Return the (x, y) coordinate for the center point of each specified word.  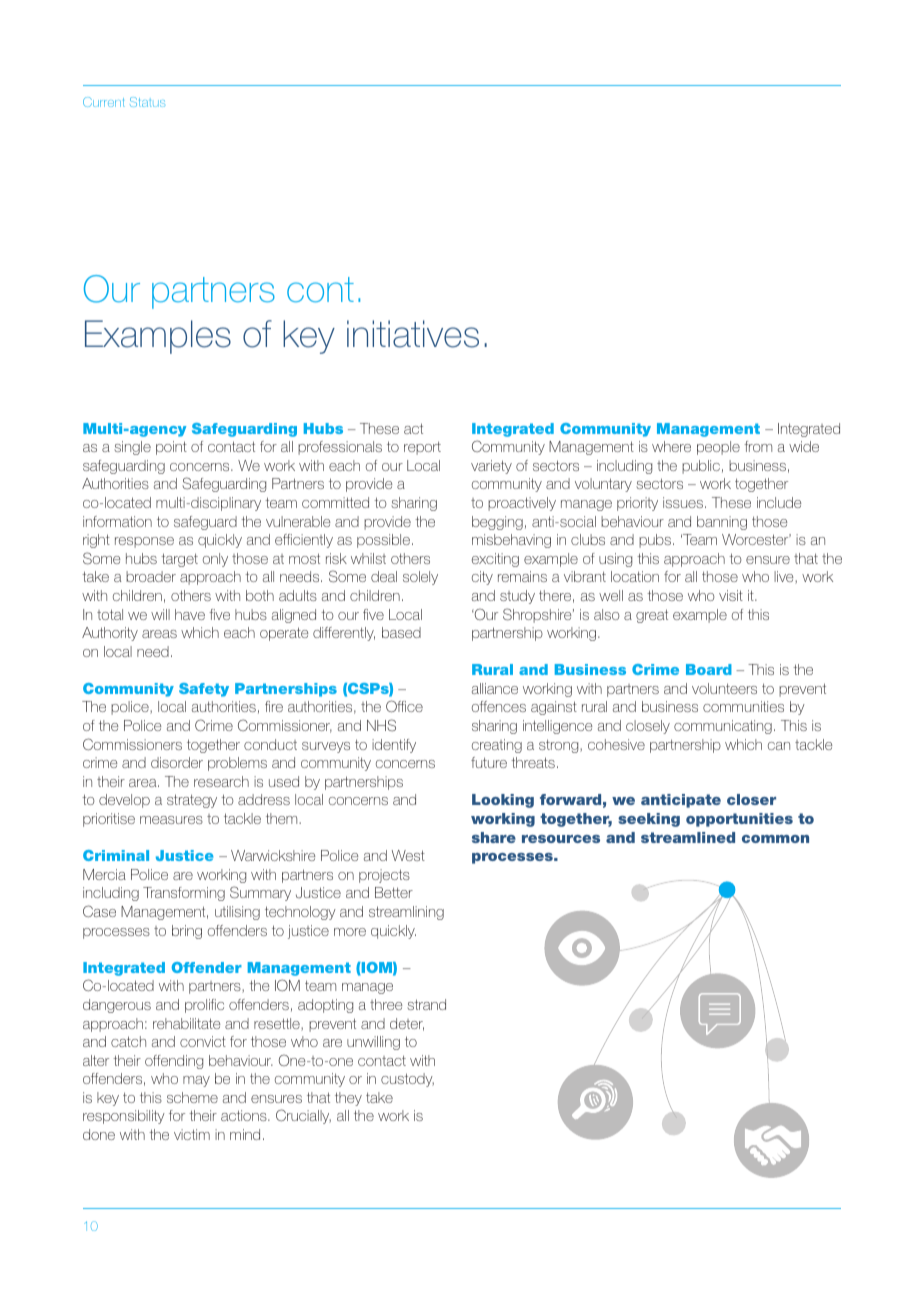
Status (147, 102)
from (758, 446)
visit (731, 595)
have (190, 614)
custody (407, 1080)
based (401, 632)
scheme (192, 1097)
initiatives (413, 334)
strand (426, 1004)
